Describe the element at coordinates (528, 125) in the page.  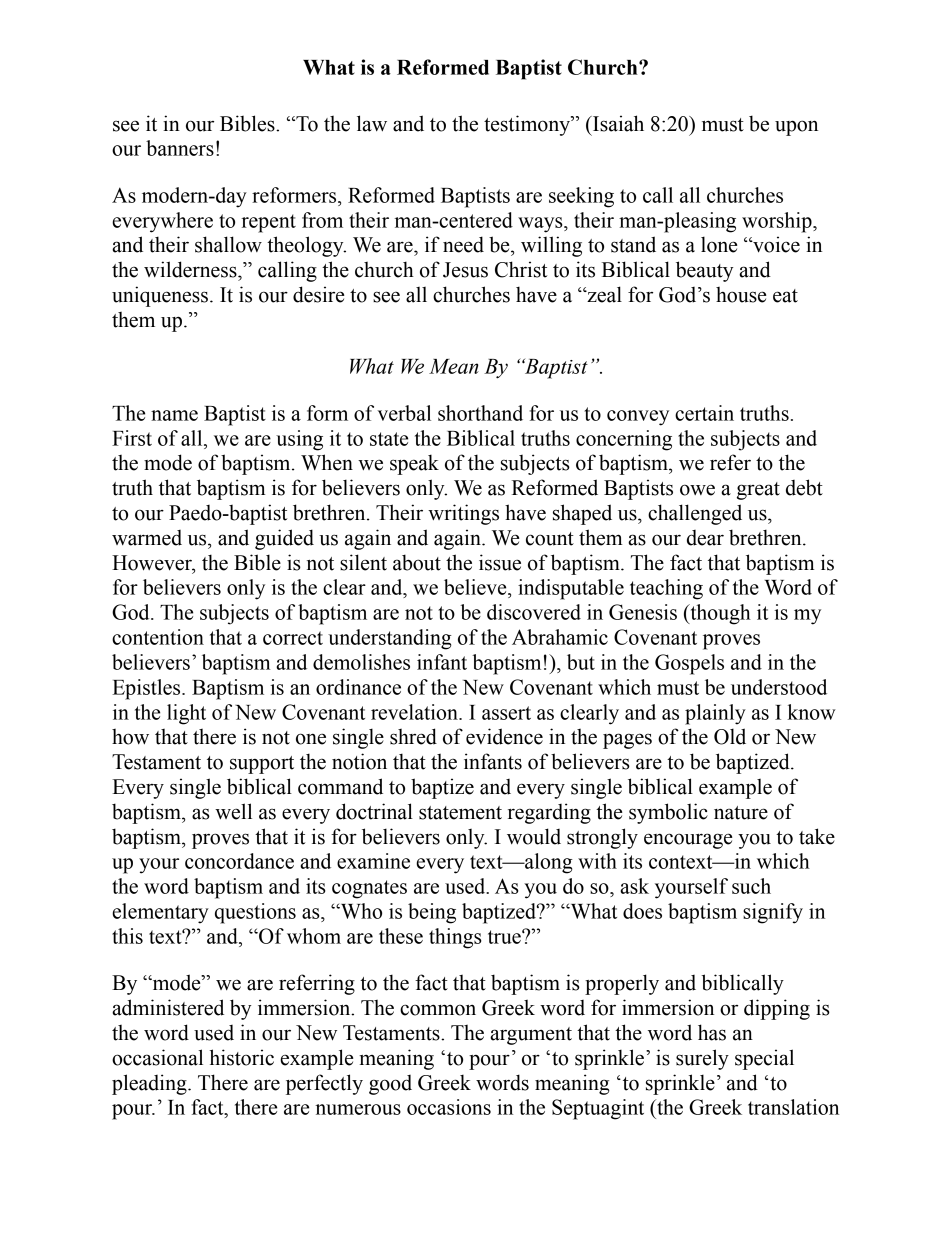
I see `testimony` at that location.
